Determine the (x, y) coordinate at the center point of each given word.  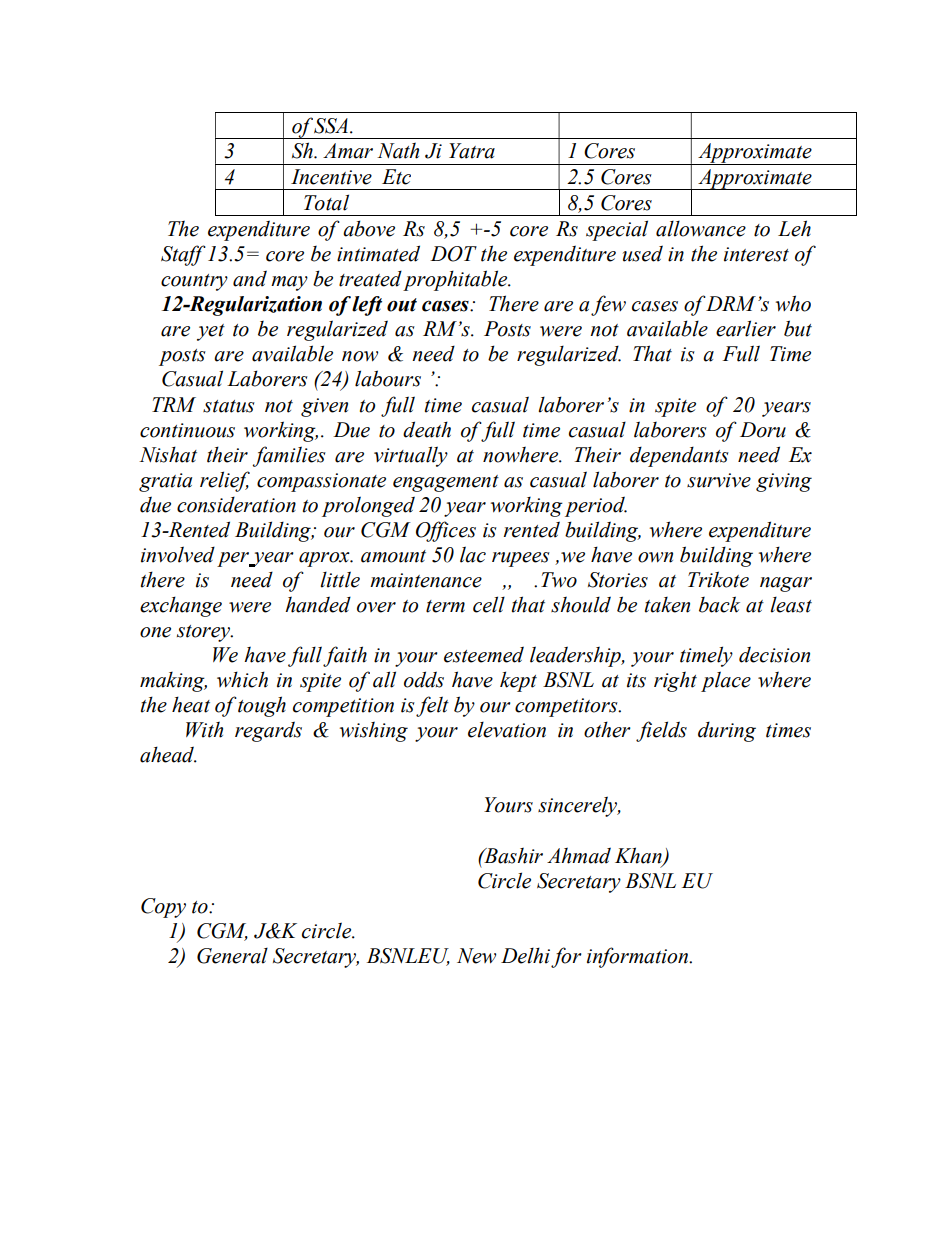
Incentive (331, 177)
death (427, 429)
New (476, 956)
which (242, 679)
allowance (701, 229)
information (639, 957)
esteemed (484, 654)
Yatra (472, 151)
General (232, 956)
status (229, 406)
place (726, 681)
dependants (679, 457)
